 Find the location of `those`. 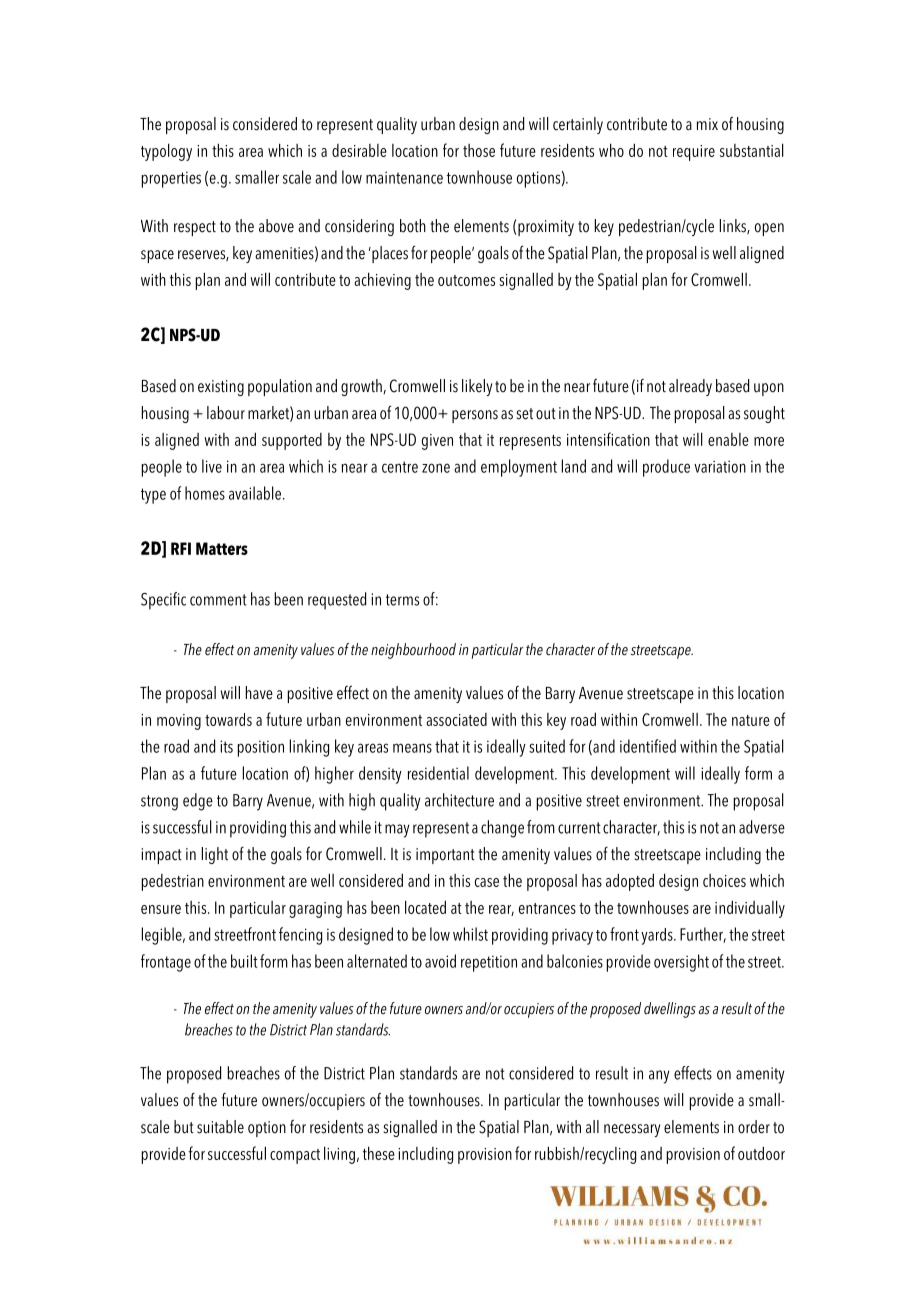

those is located at coordinates (479, 150).
